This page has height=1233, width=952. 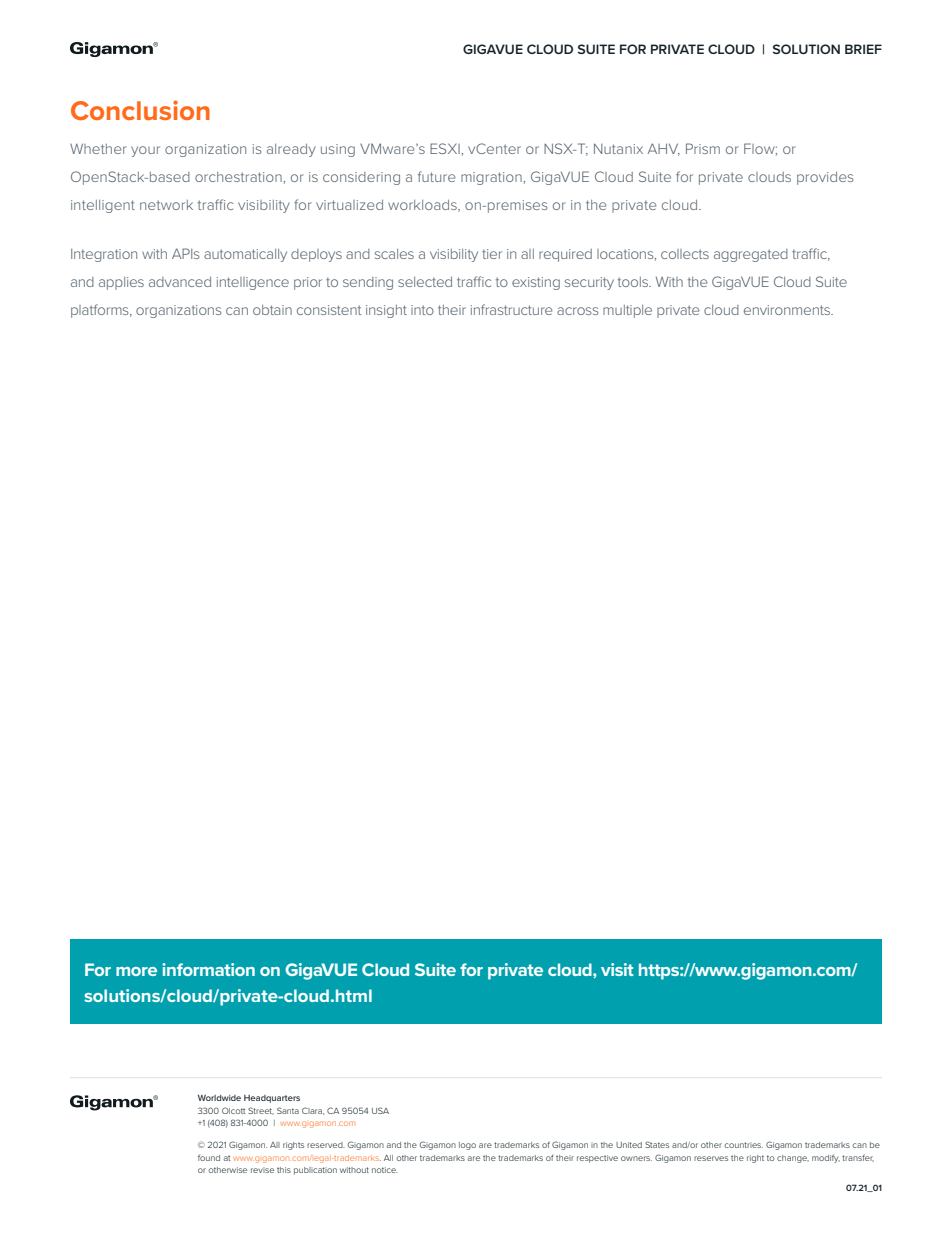 What do you see at coordinates (788, 310) in the page?
I see `environments` at bounding box center [788, 310].
